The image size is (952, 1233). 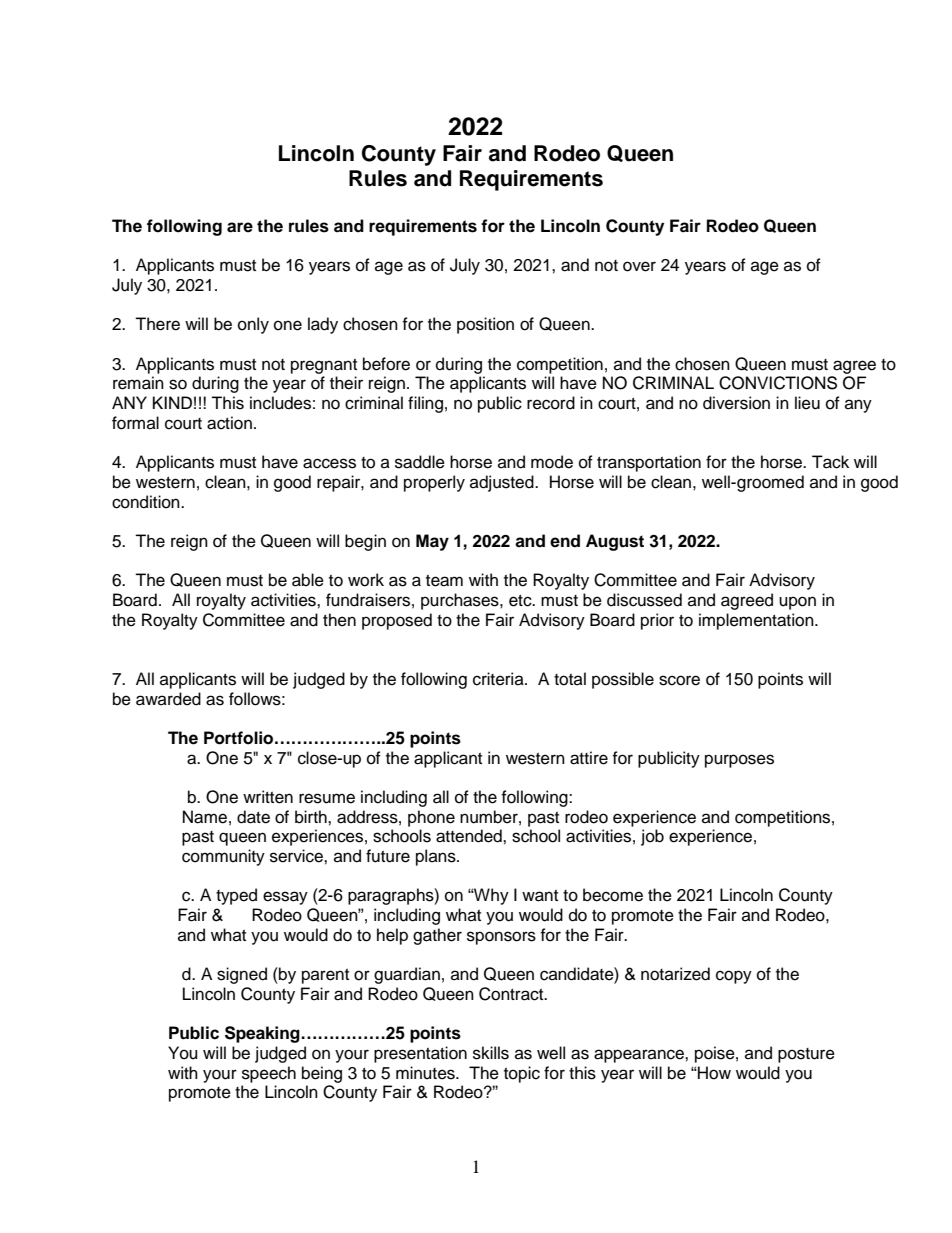 I want to click on speech, so click(x=269, y=1074).
